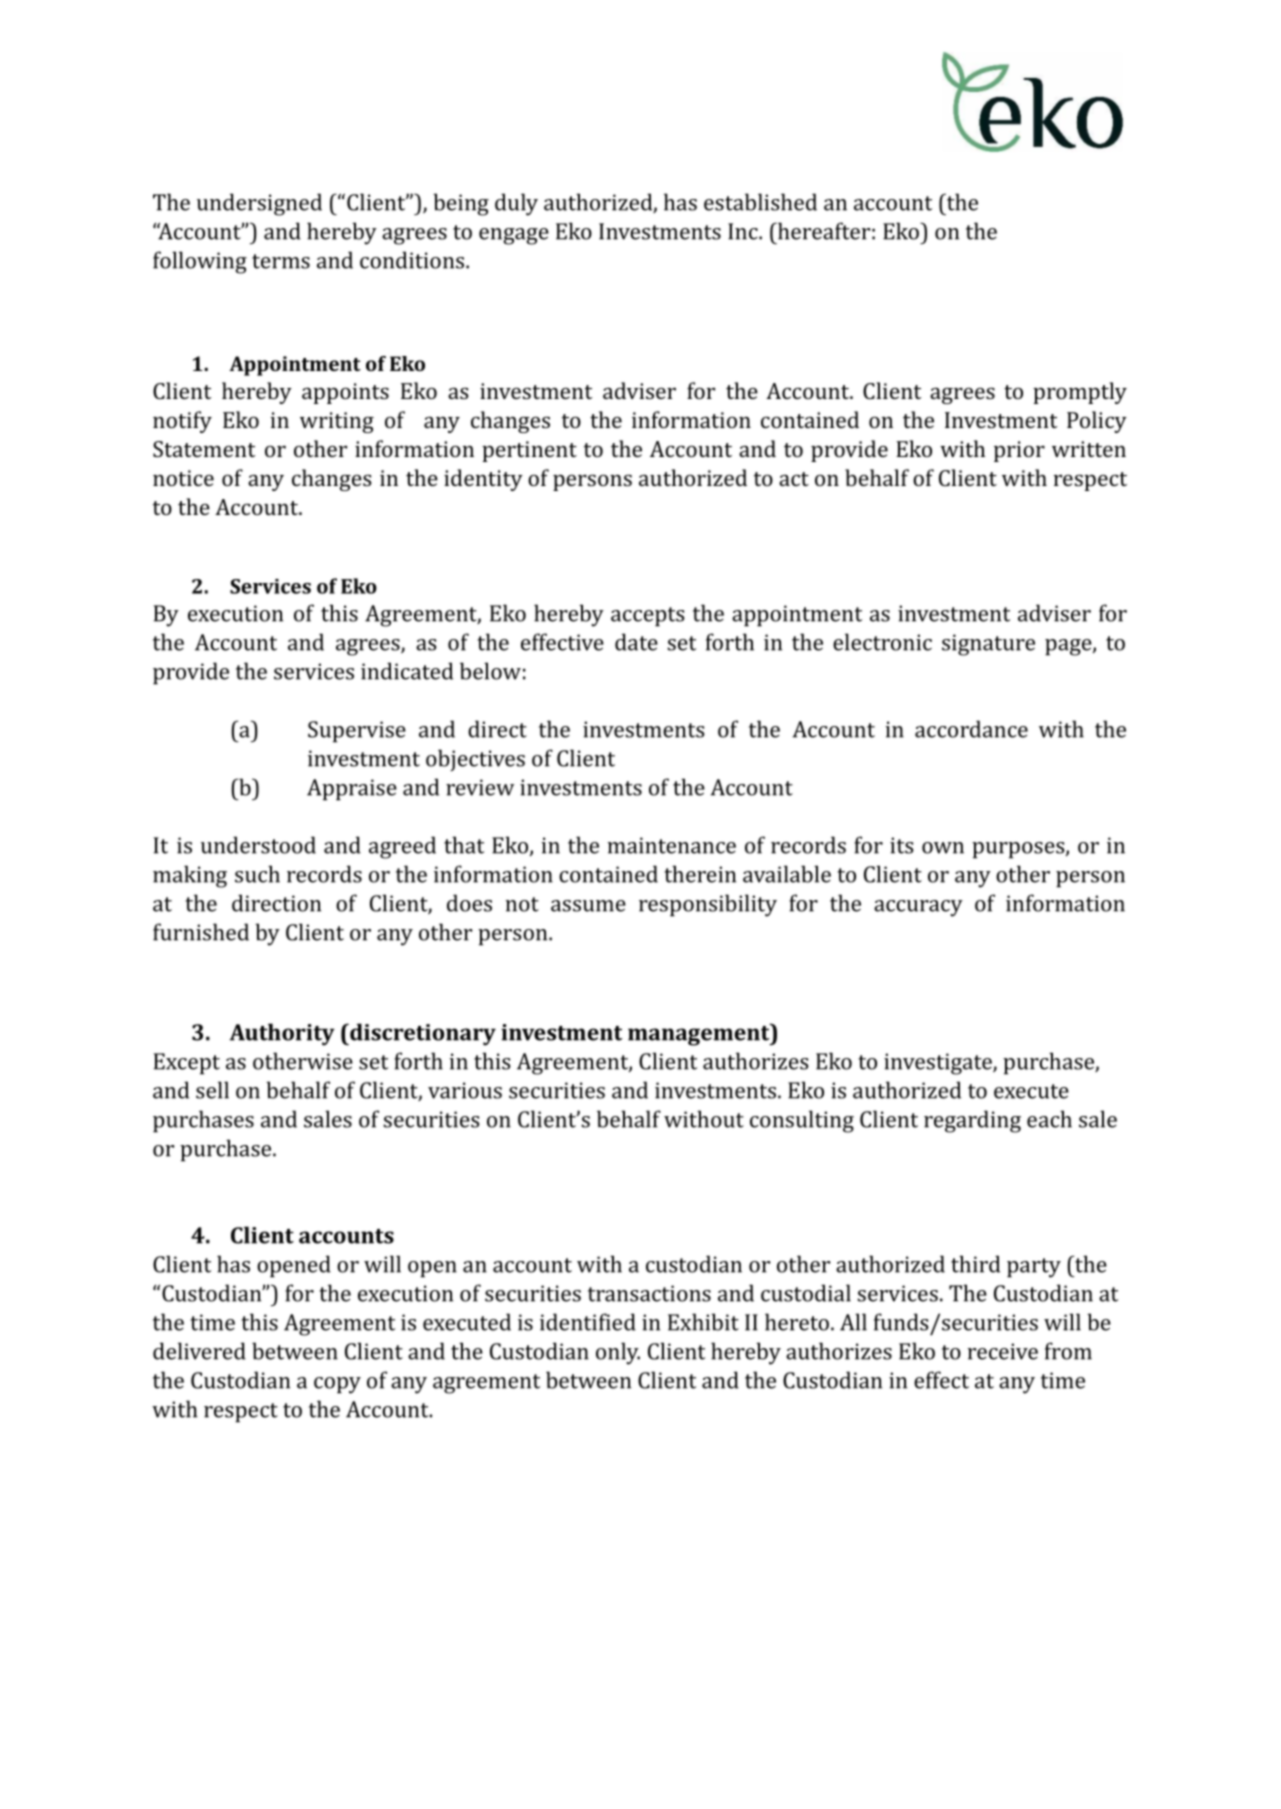 The height and width of the document is (1809, 1281). I want to click on signature, so click(988, 645).
